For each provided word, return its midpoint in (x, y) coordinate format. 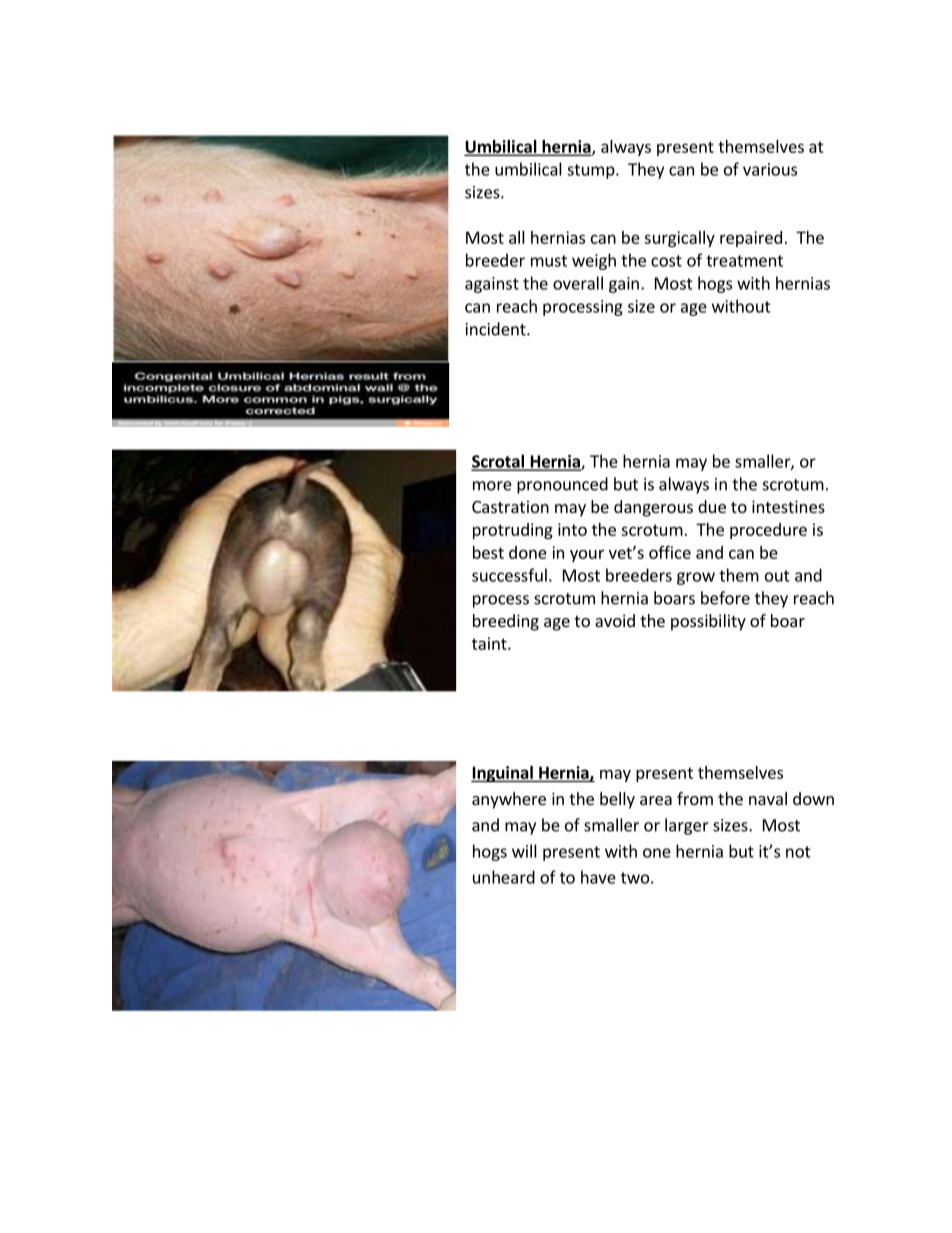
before (725, 598)
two (635, 878)
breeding (506, 622)
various (770, 169)
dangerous (653, 508)
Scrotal (498, 462)
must (549, 261)
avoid (615, 620)
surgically (679, 239)
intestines (788, 506)
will (524, 851)
